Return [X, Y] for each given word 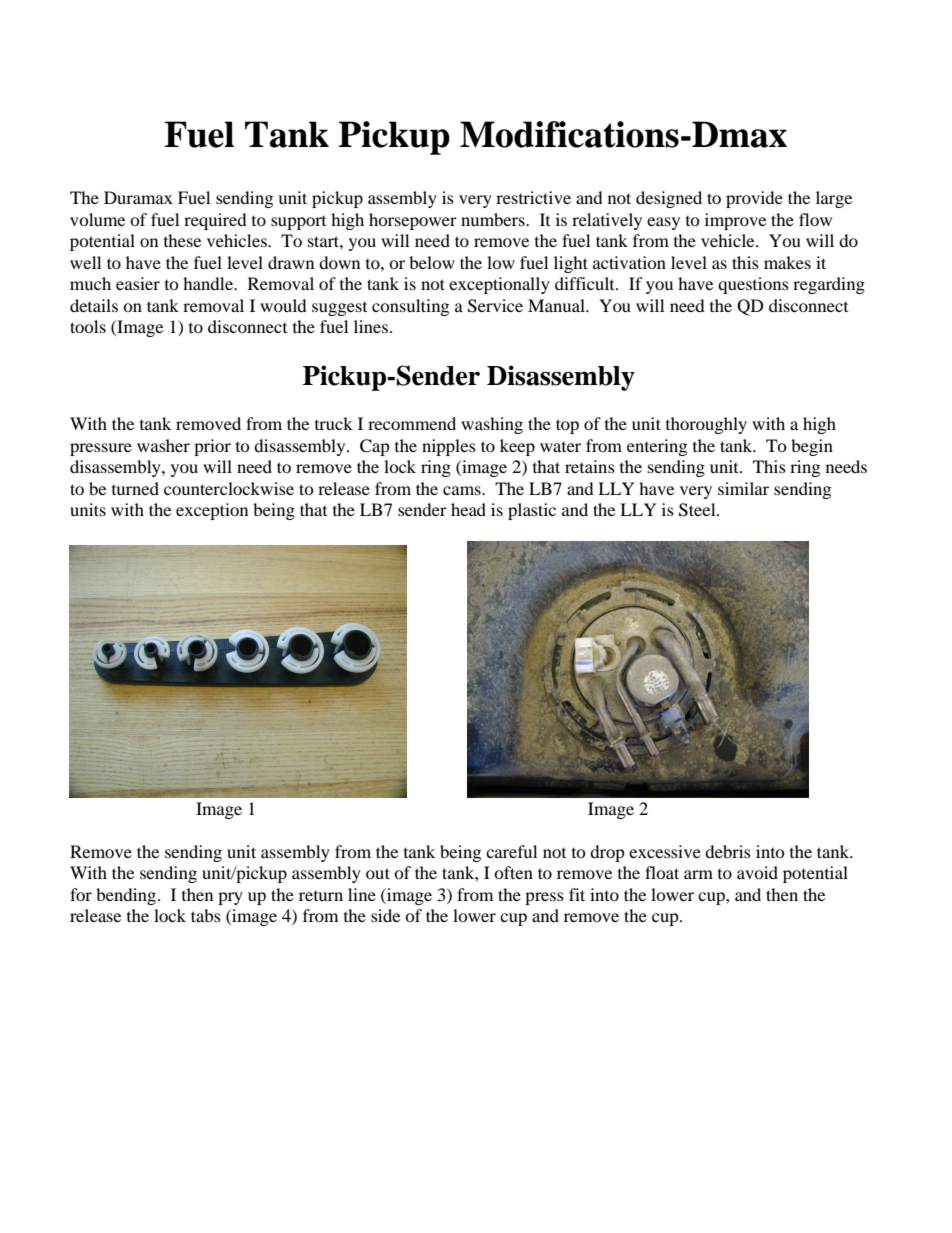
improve [735, 221]
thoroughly [706, 425]
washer [163, 445]
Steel [698, 510]
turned [135, 488]
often [513, 872]
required [215, 221]
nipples [449, 447]
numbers [494, 219]
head [468, 509]
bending [127, 896]
